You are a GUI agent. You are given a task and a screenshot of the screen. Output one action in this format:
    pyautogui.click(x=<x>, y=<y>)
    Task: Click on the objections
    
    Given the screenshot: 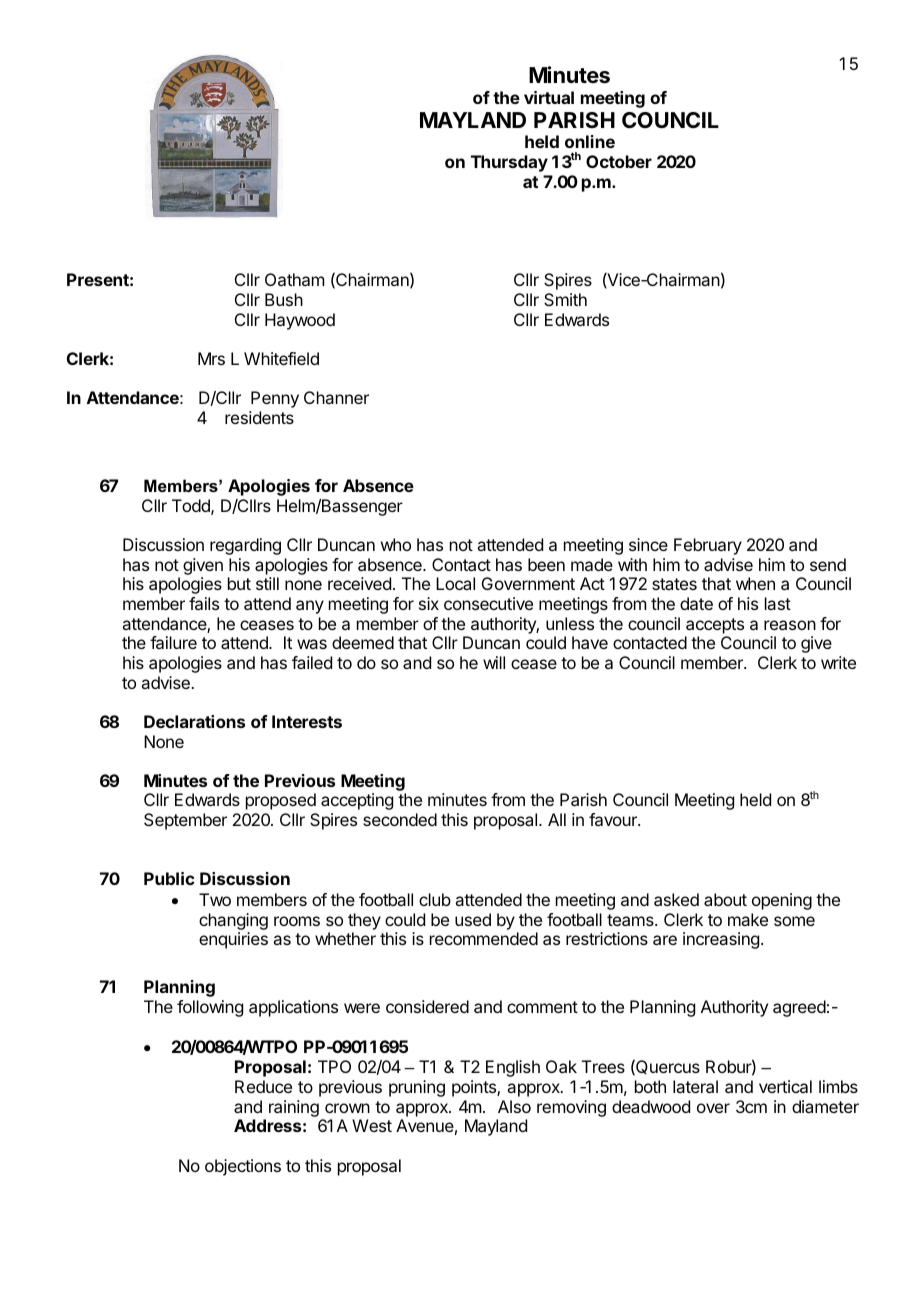 What is the action you would take?
    pyautogui.click(x=243, y=1167)
